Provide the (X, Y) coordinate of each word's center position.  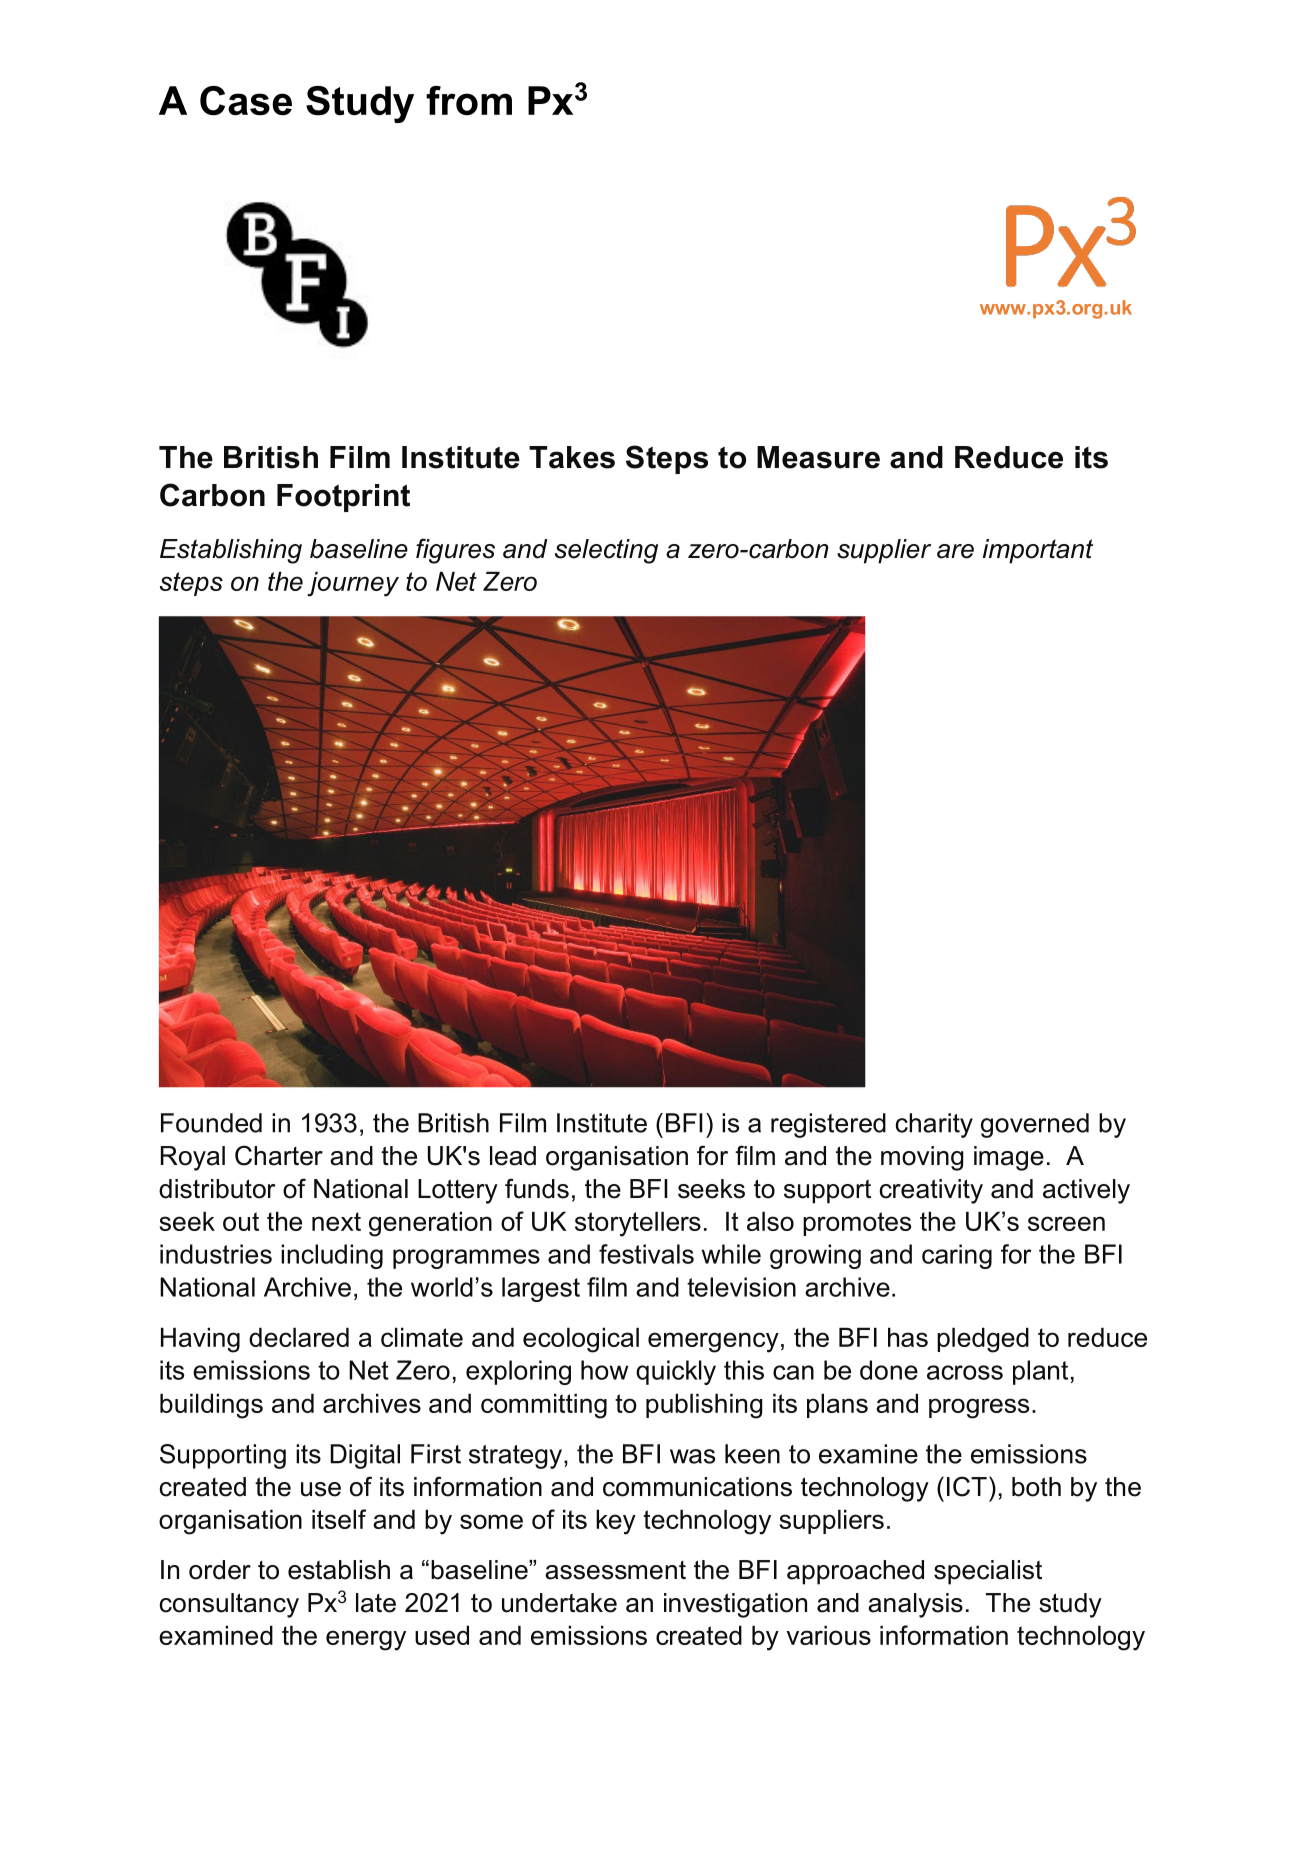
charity (934, 1125)
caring (957, 1256)
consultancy (229, 1605)
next (336, 1221)
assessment (615, 1570)
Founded (211, 1123)
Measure (818, 457)
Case (246, 101)
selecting (606, 551)
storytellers (638, 1224)
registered (828, 1125)
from (469, 101)
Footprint (343, 498)
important (1038, 551)
